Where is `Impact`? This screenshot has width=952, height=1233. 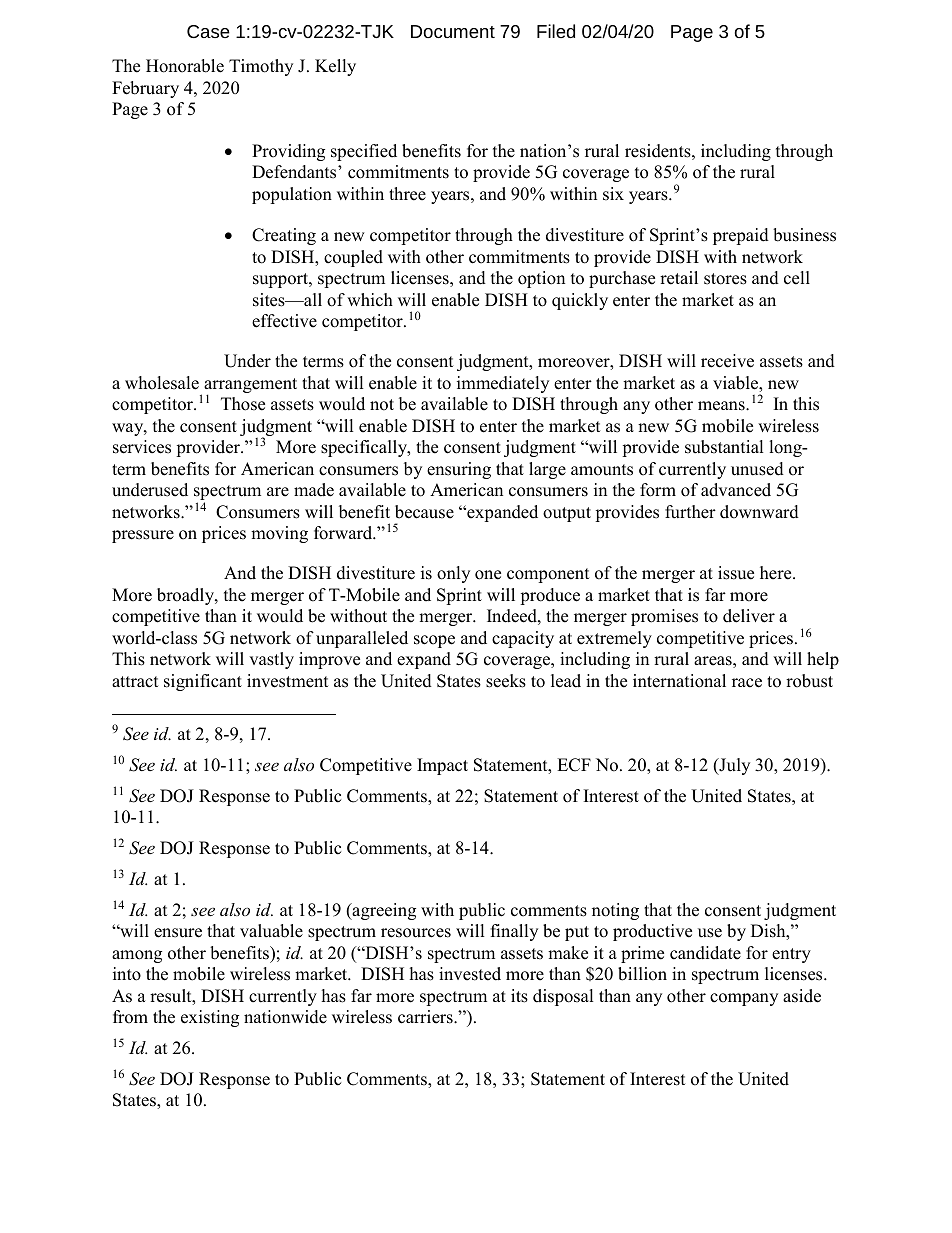 Impact is located at coordinates (442, 766).
